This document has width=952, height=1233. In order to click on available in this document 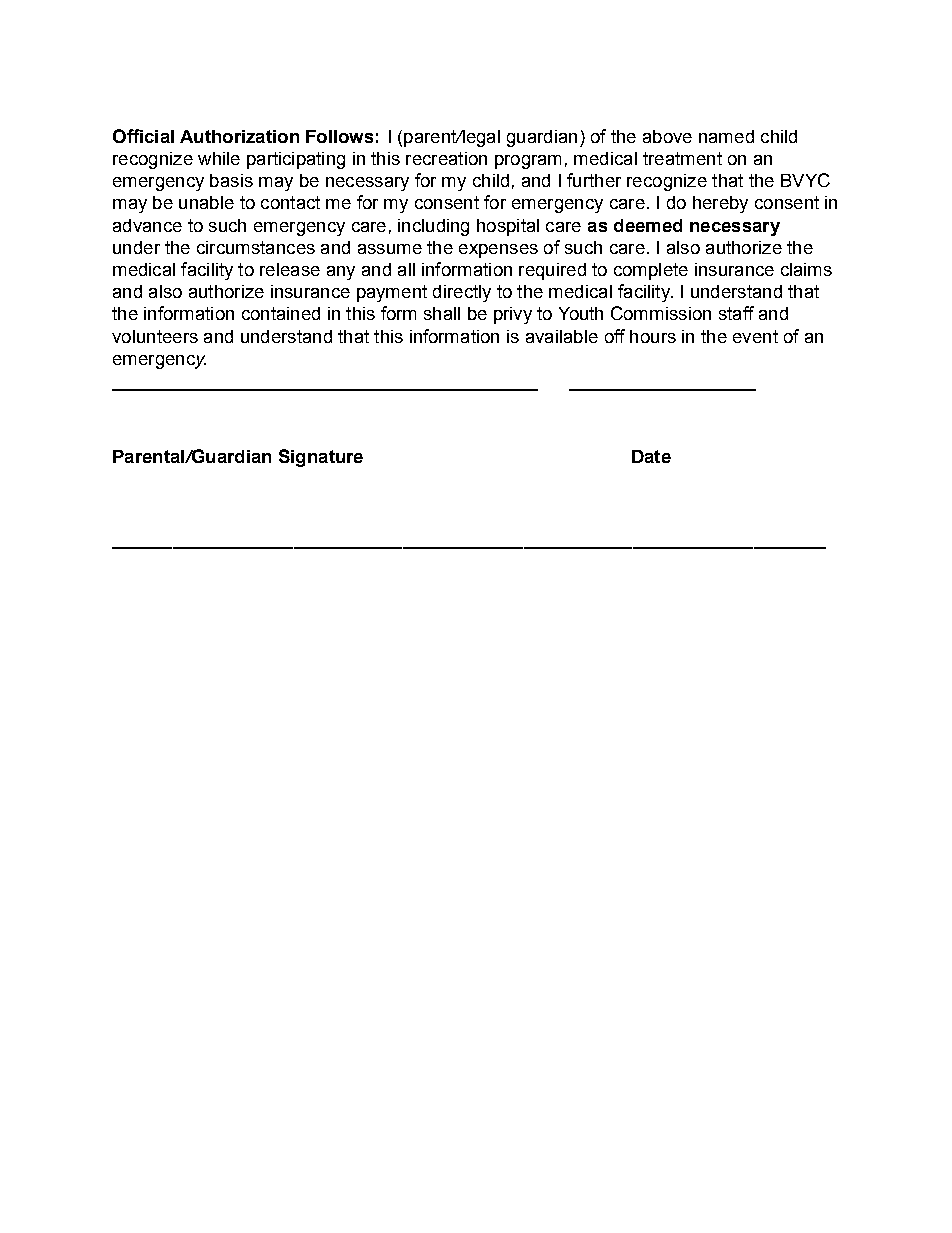, I will do `click(562, 336)`.
